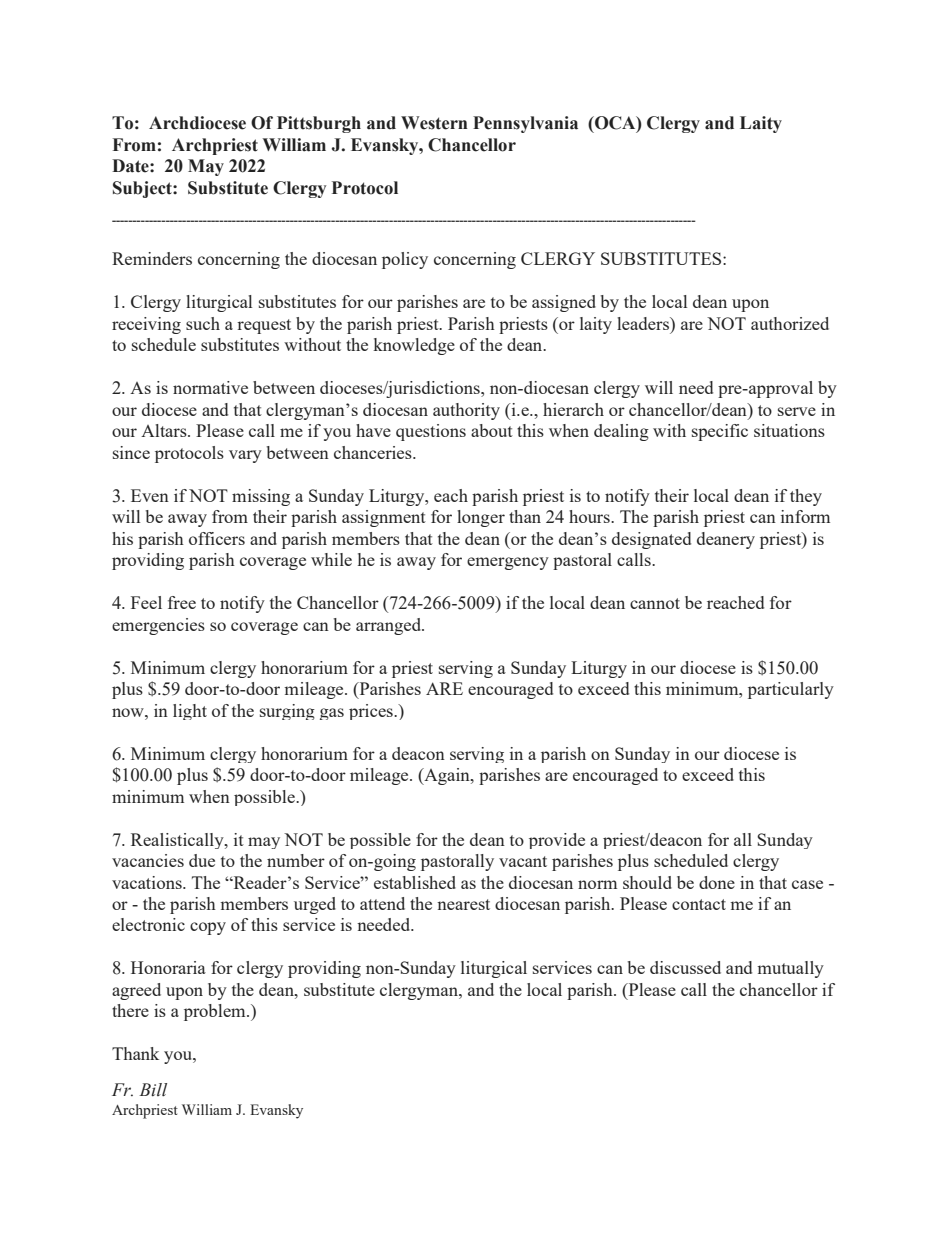 This page has height=1233, width=952. I want to click on particularly, so click(791, 690).
